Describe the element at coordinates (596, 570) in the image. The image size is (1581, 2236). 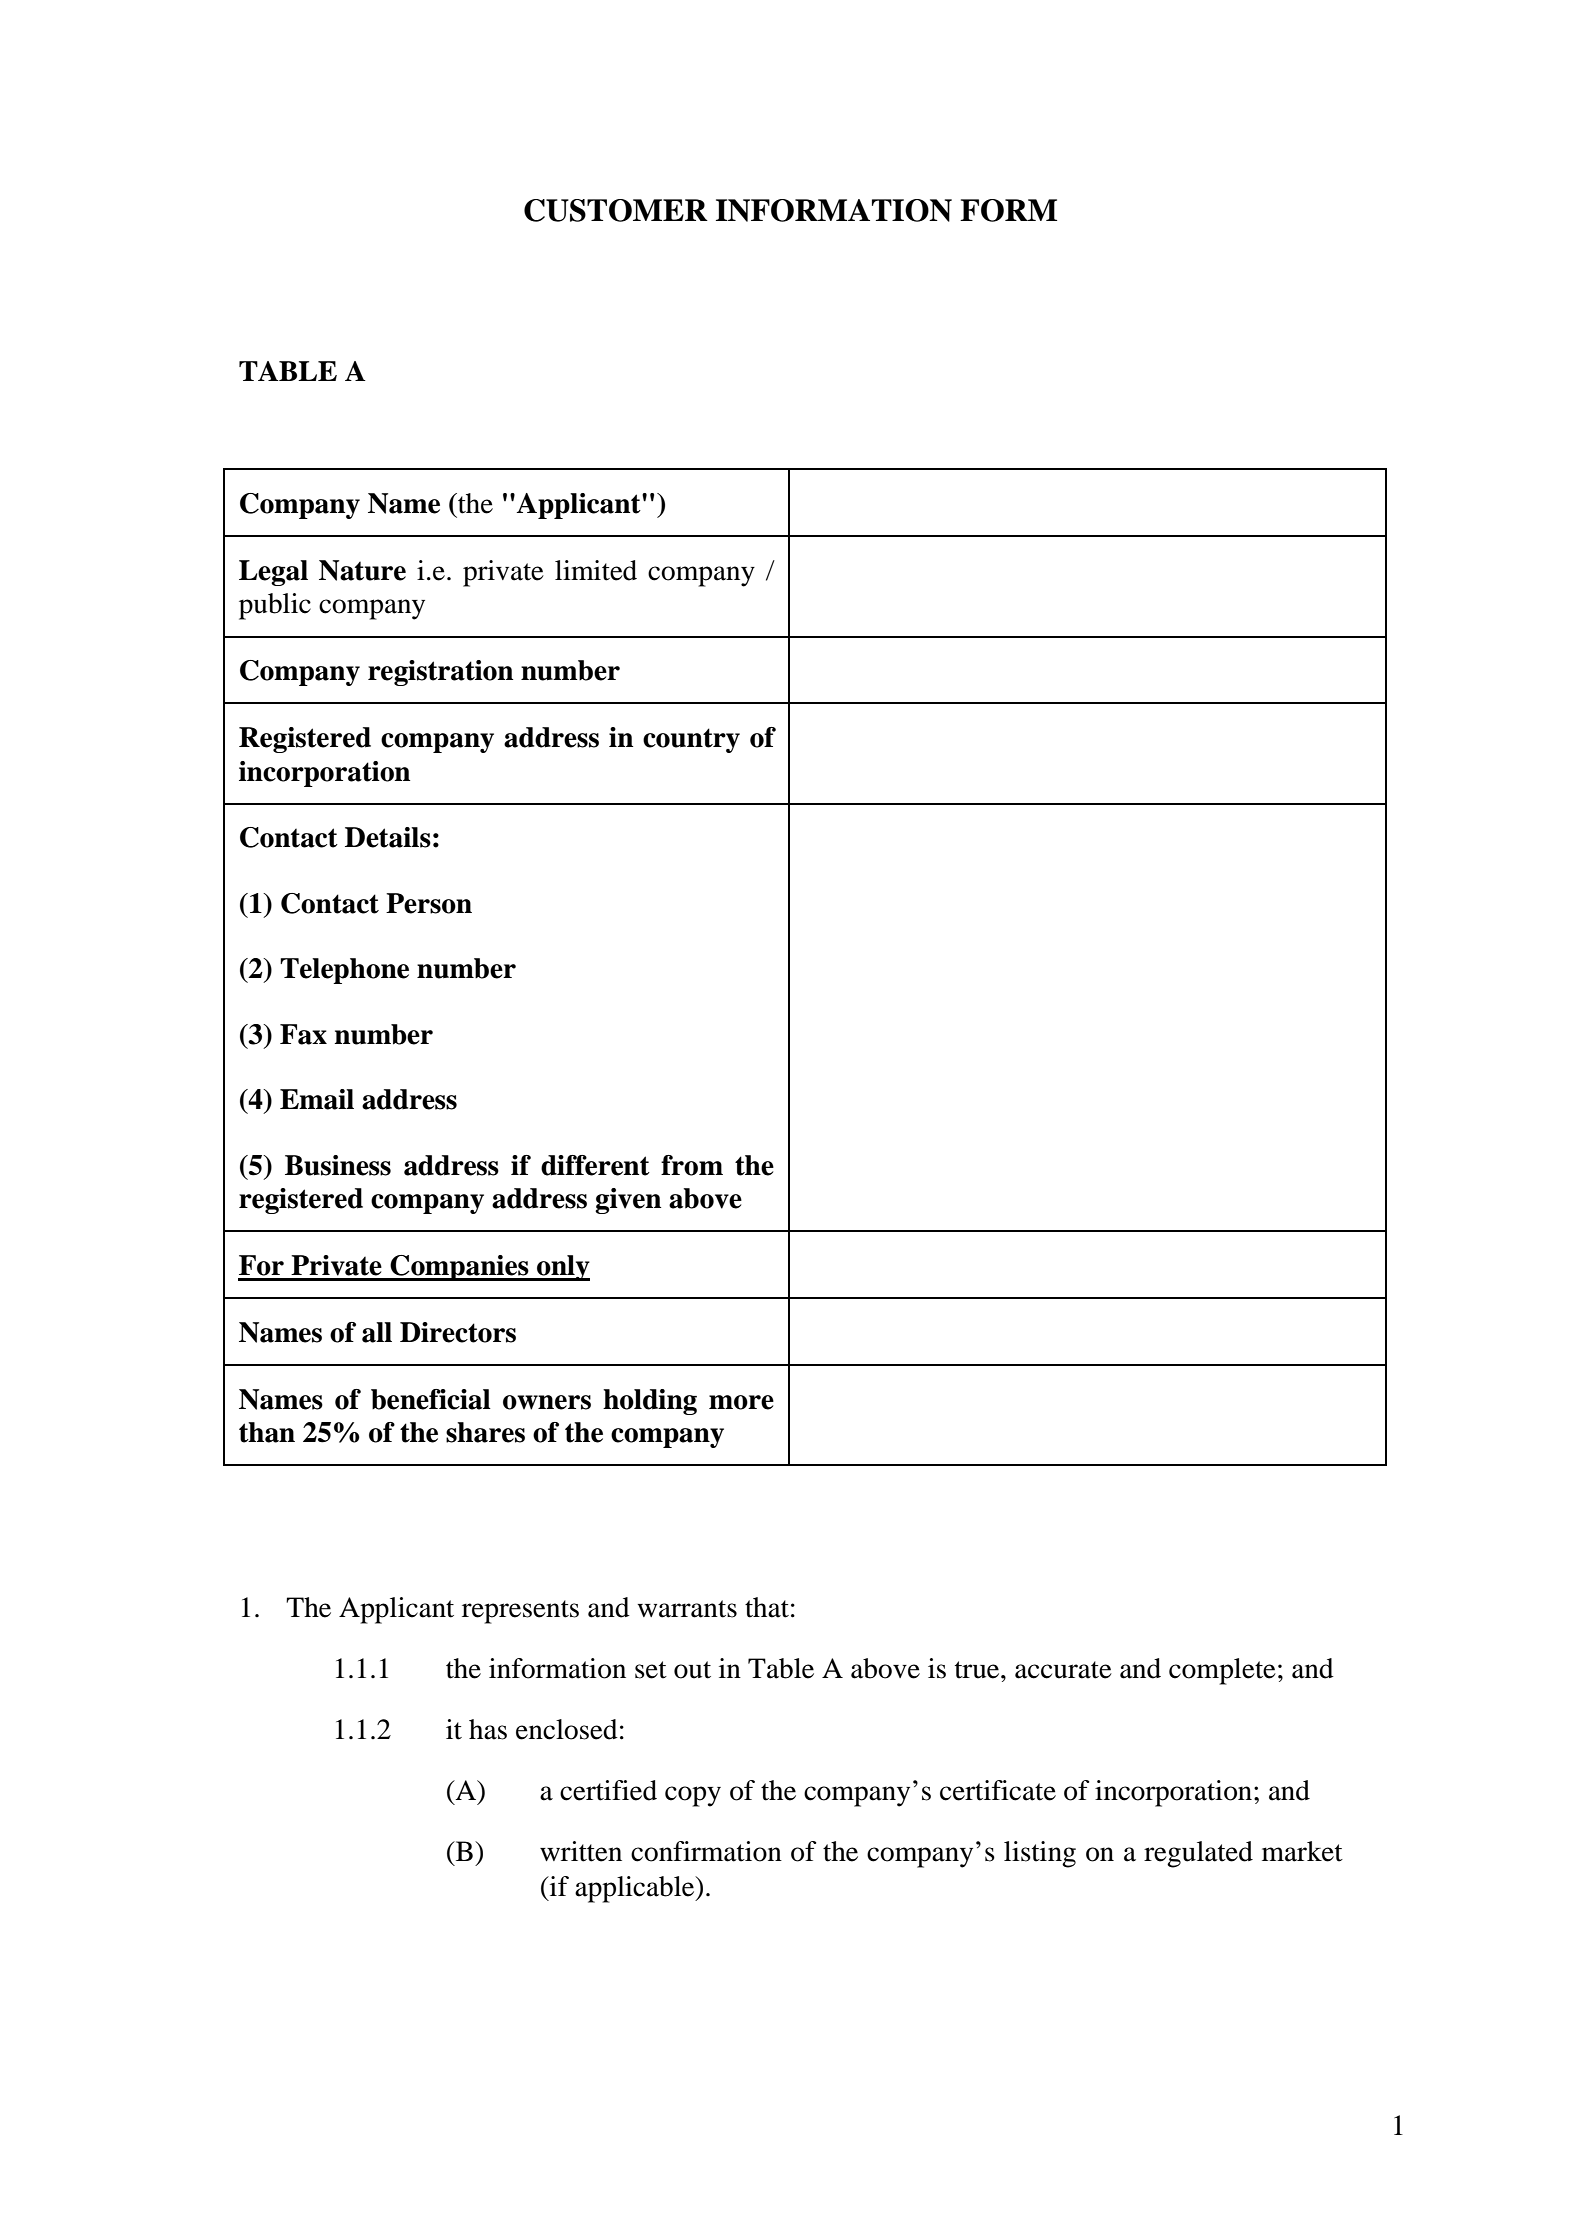
I see `limited` at that location.
